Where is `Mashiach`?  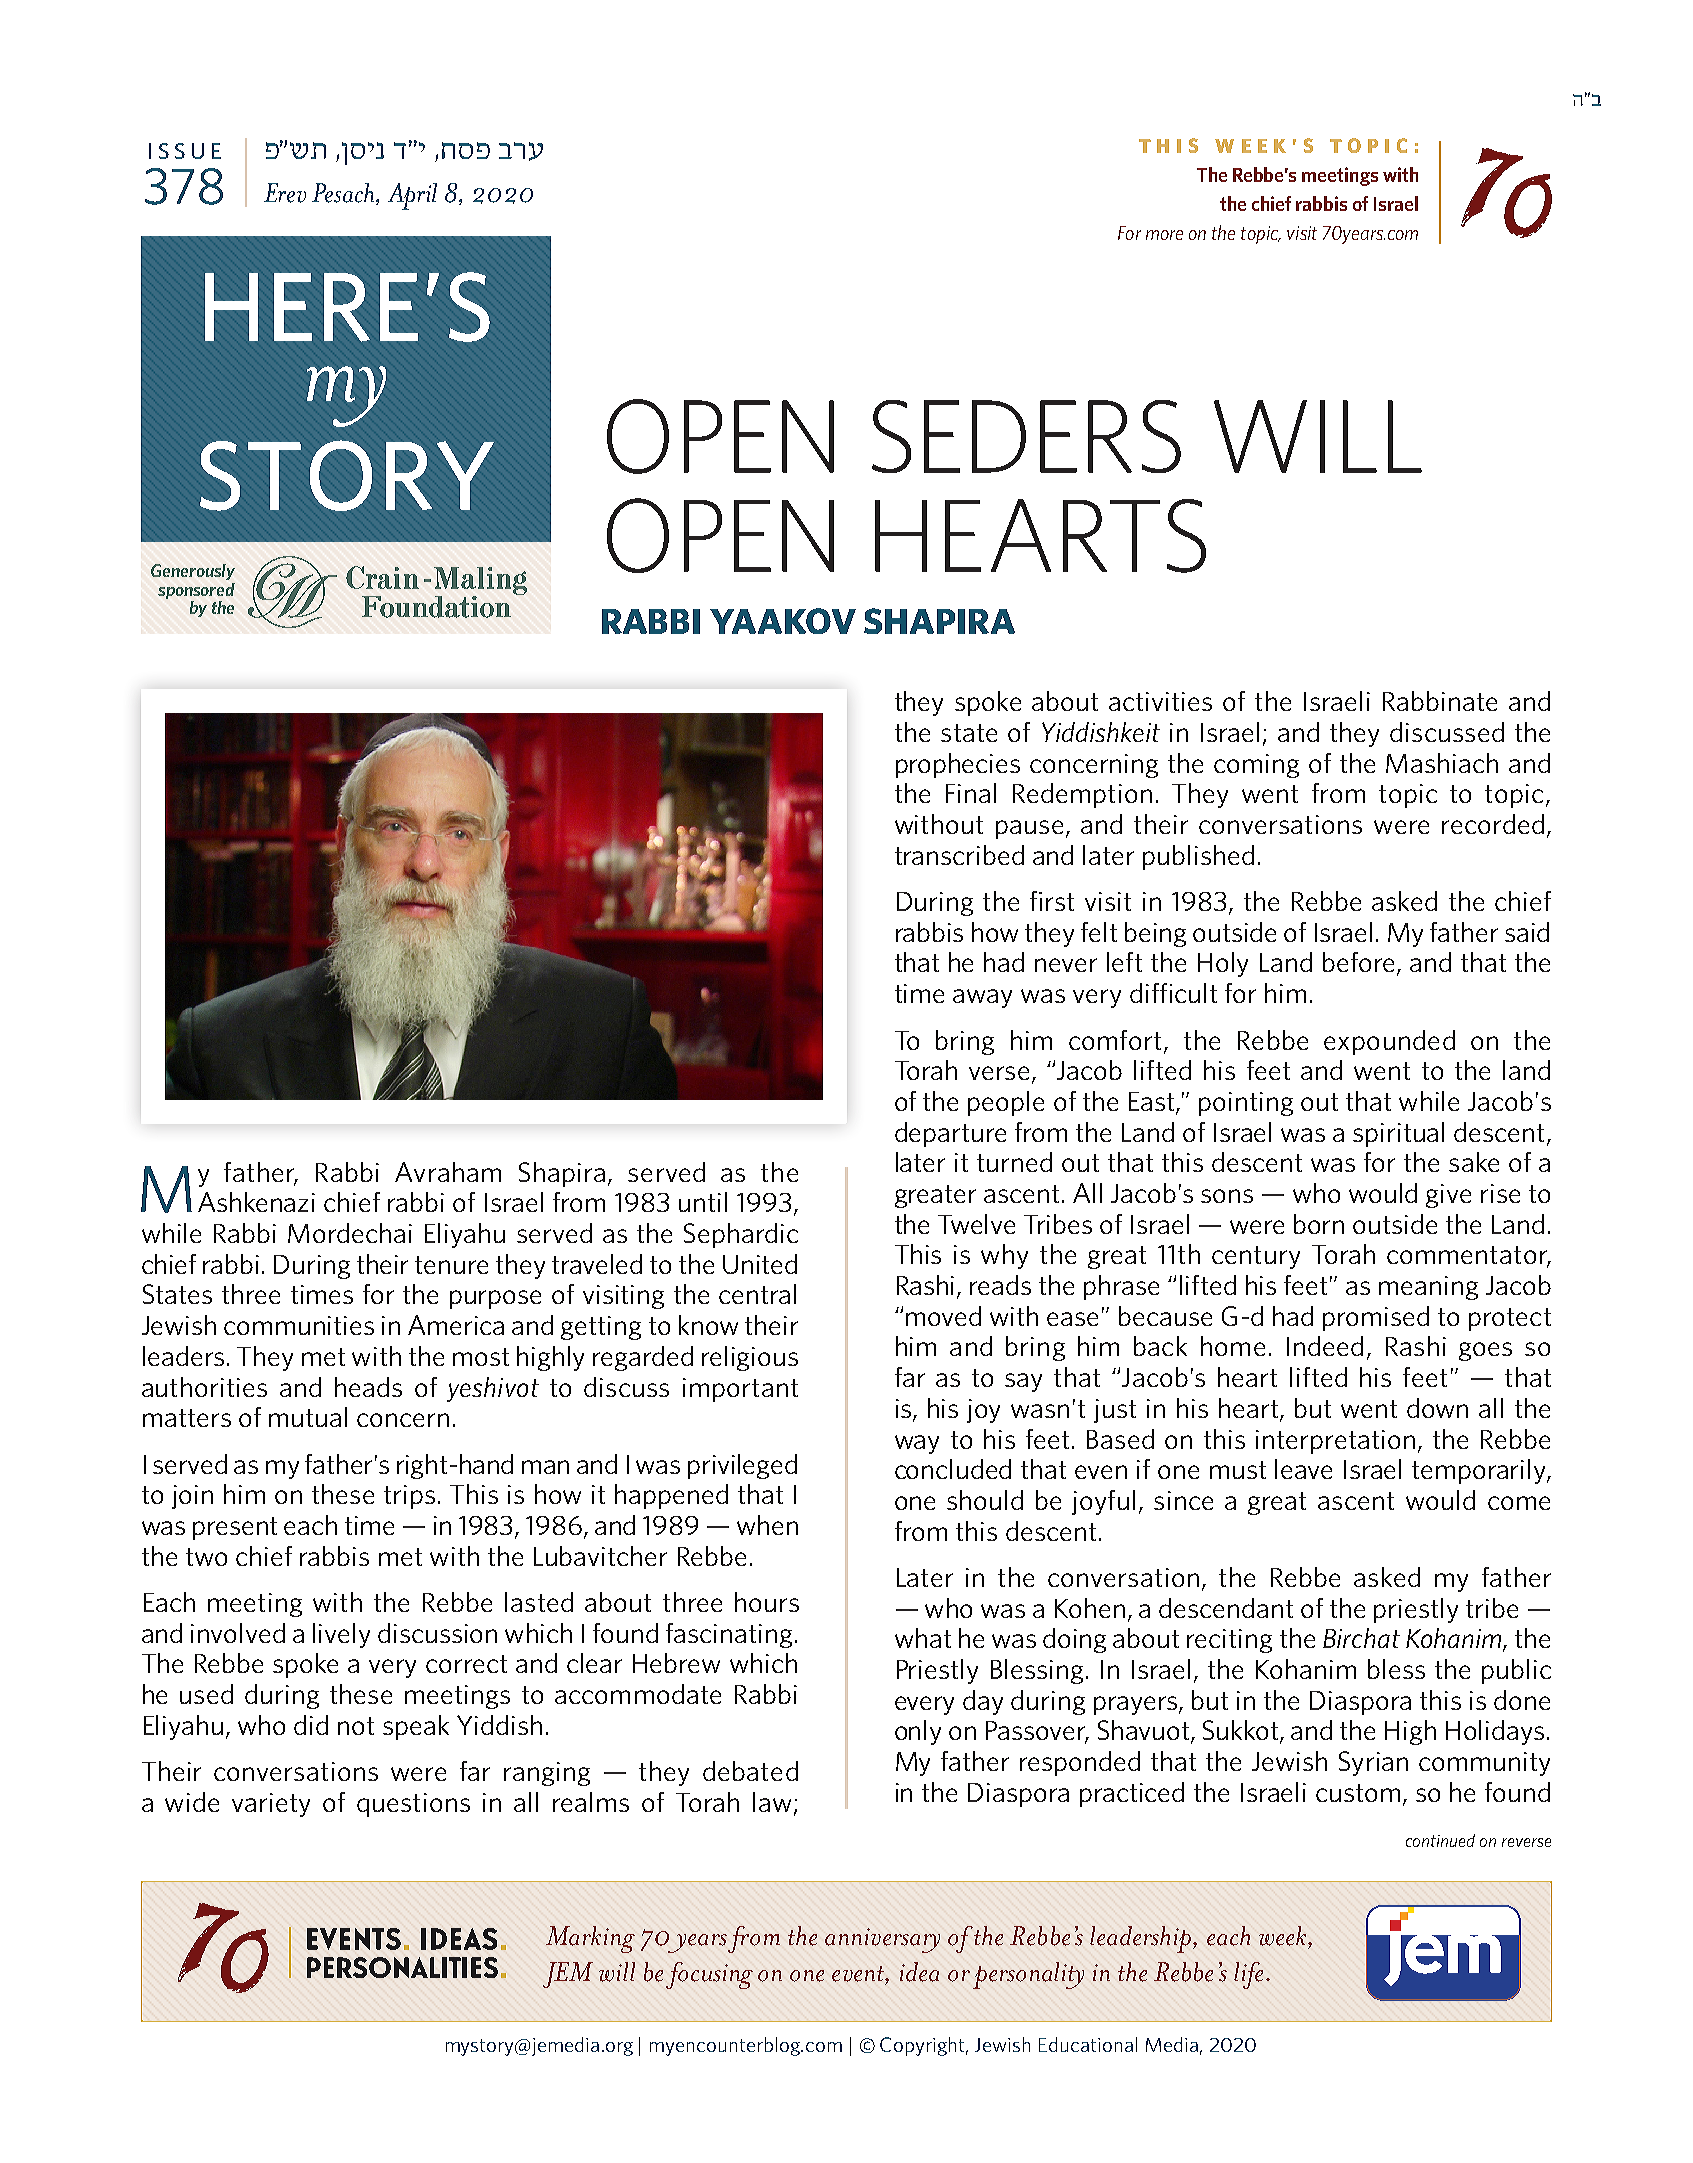 Mashiach is located at coordinates (1442, 763).
